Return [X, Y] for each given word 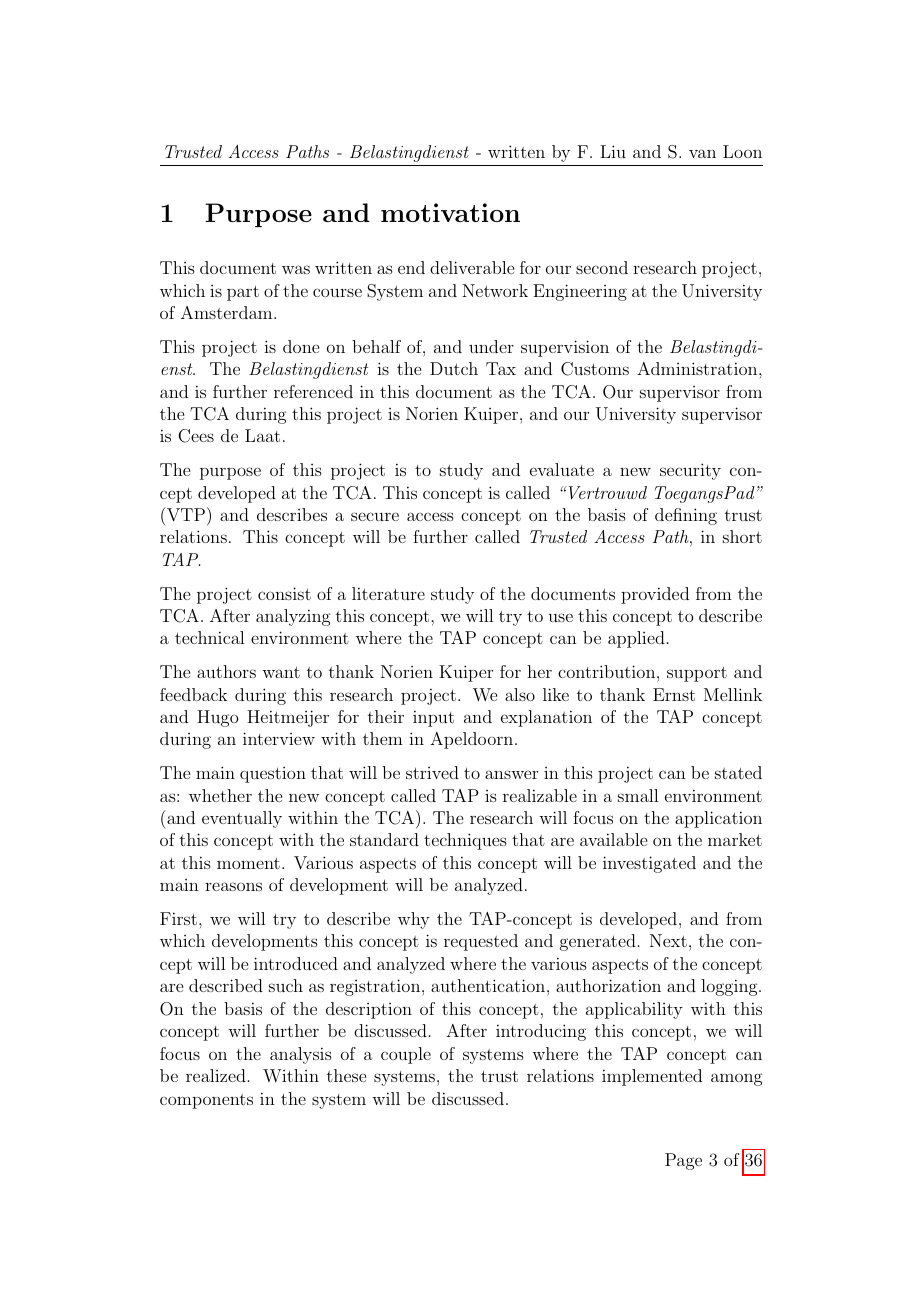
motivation [450, 212]
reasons [233, 886]
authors [226, 671]
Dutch [454, 368]
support [697, 674]
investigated [649, 864]
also [520, 694]
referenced [313, 391]
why [414, 920]
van [702, 153]
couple [406, 1055]
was [296, 269]
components [206, 1101]
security [690, 471]
